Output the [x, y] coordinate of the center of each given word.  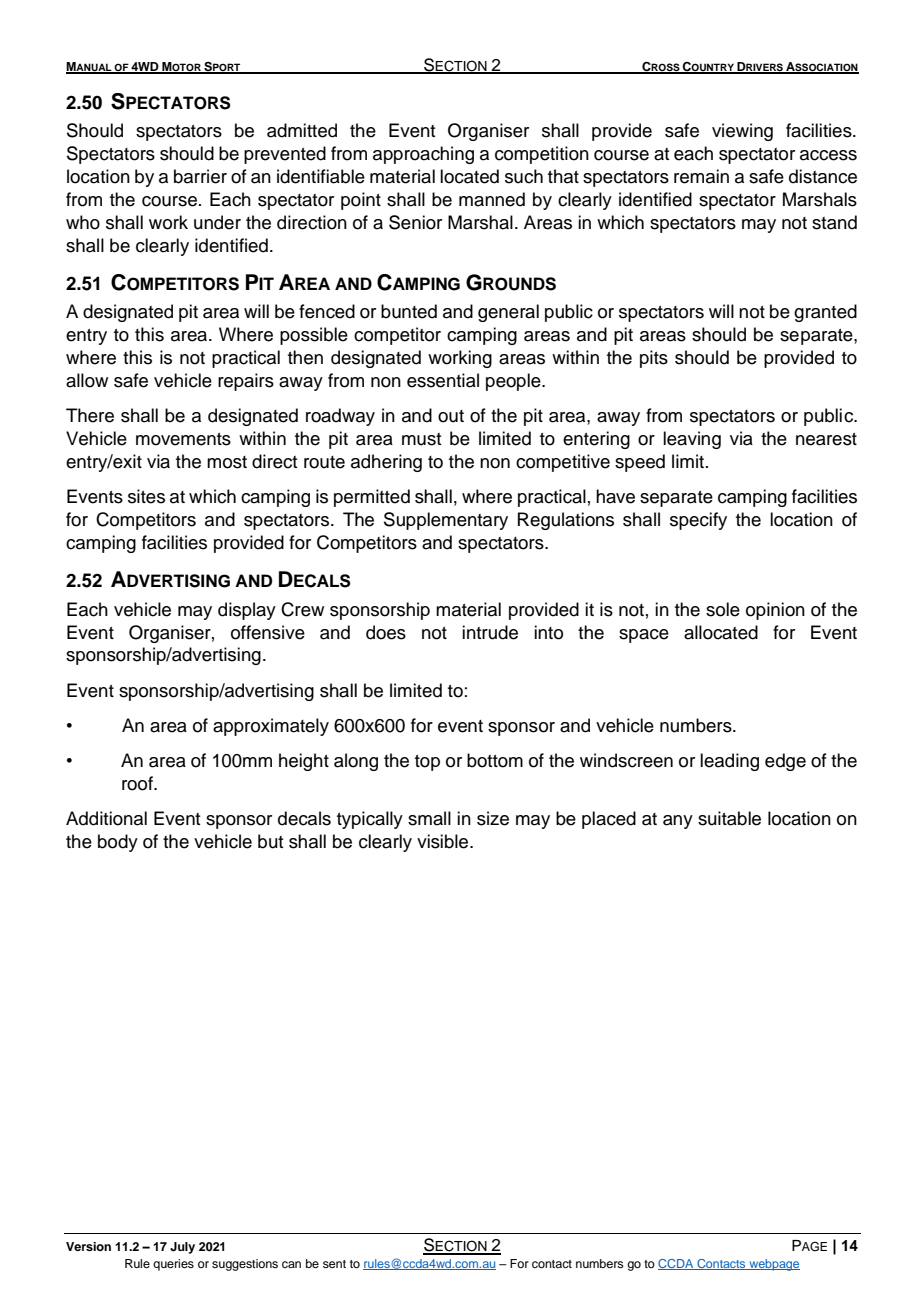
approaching [423, 155]
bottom [495, 760]
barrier [200, 176]
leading [729, 762]
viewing [742, 132]
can [291, 1264]
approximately [271, 727]
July [182, 1248]
